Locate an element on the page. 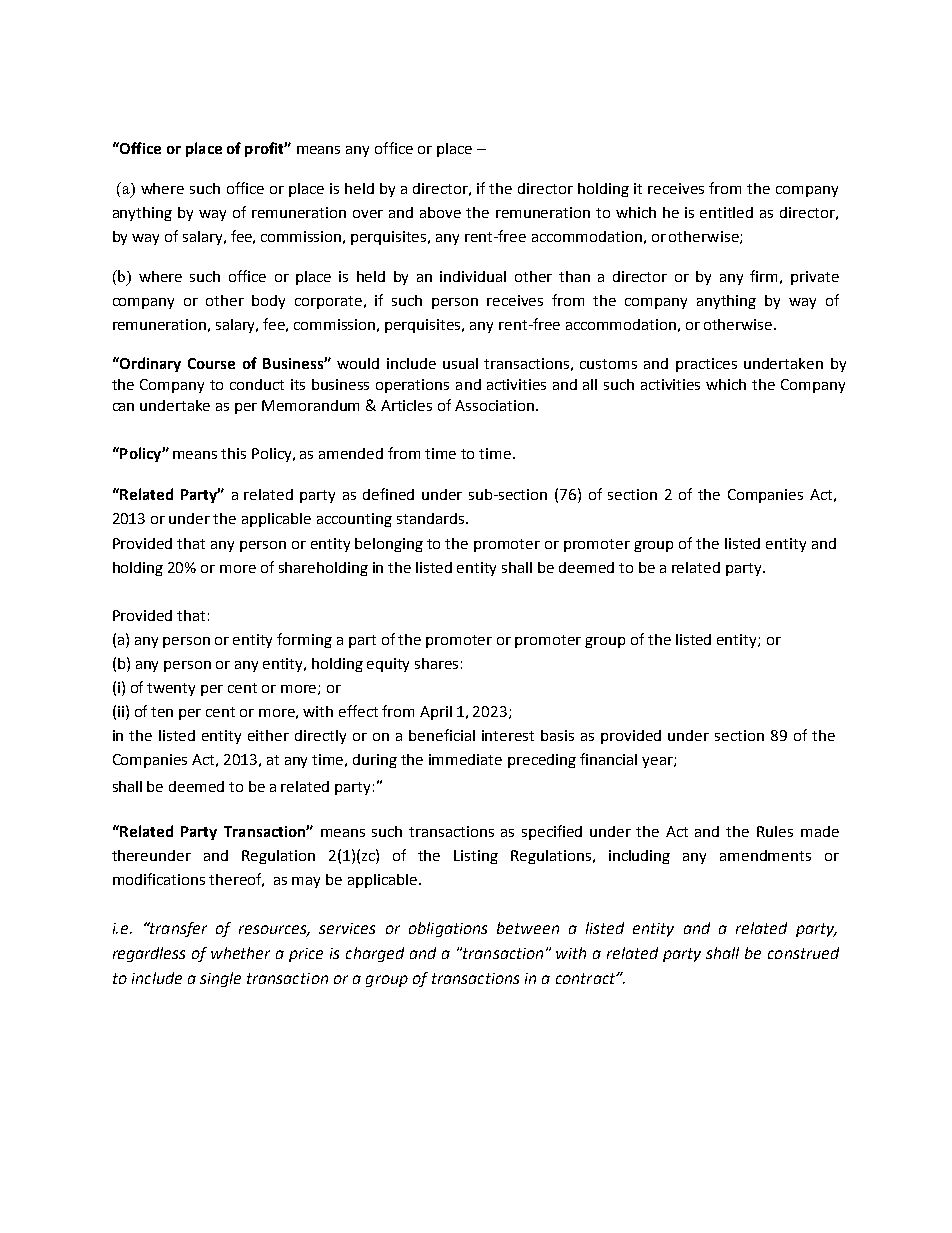 This page has width=952, height=1233. whether is located at coordinates (240, 953).
